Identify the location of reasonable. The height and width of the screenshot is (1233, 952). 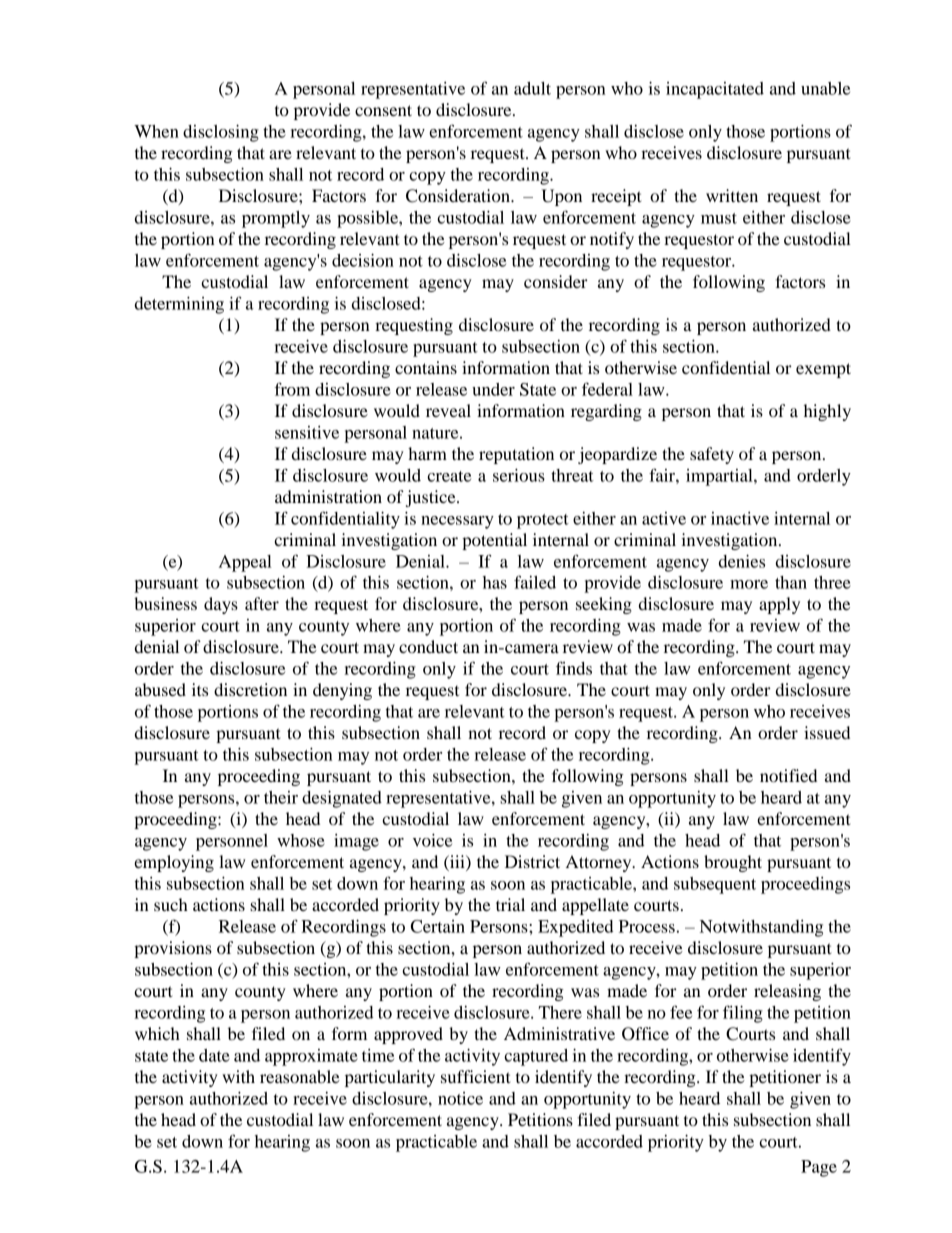
(300, 1076).
